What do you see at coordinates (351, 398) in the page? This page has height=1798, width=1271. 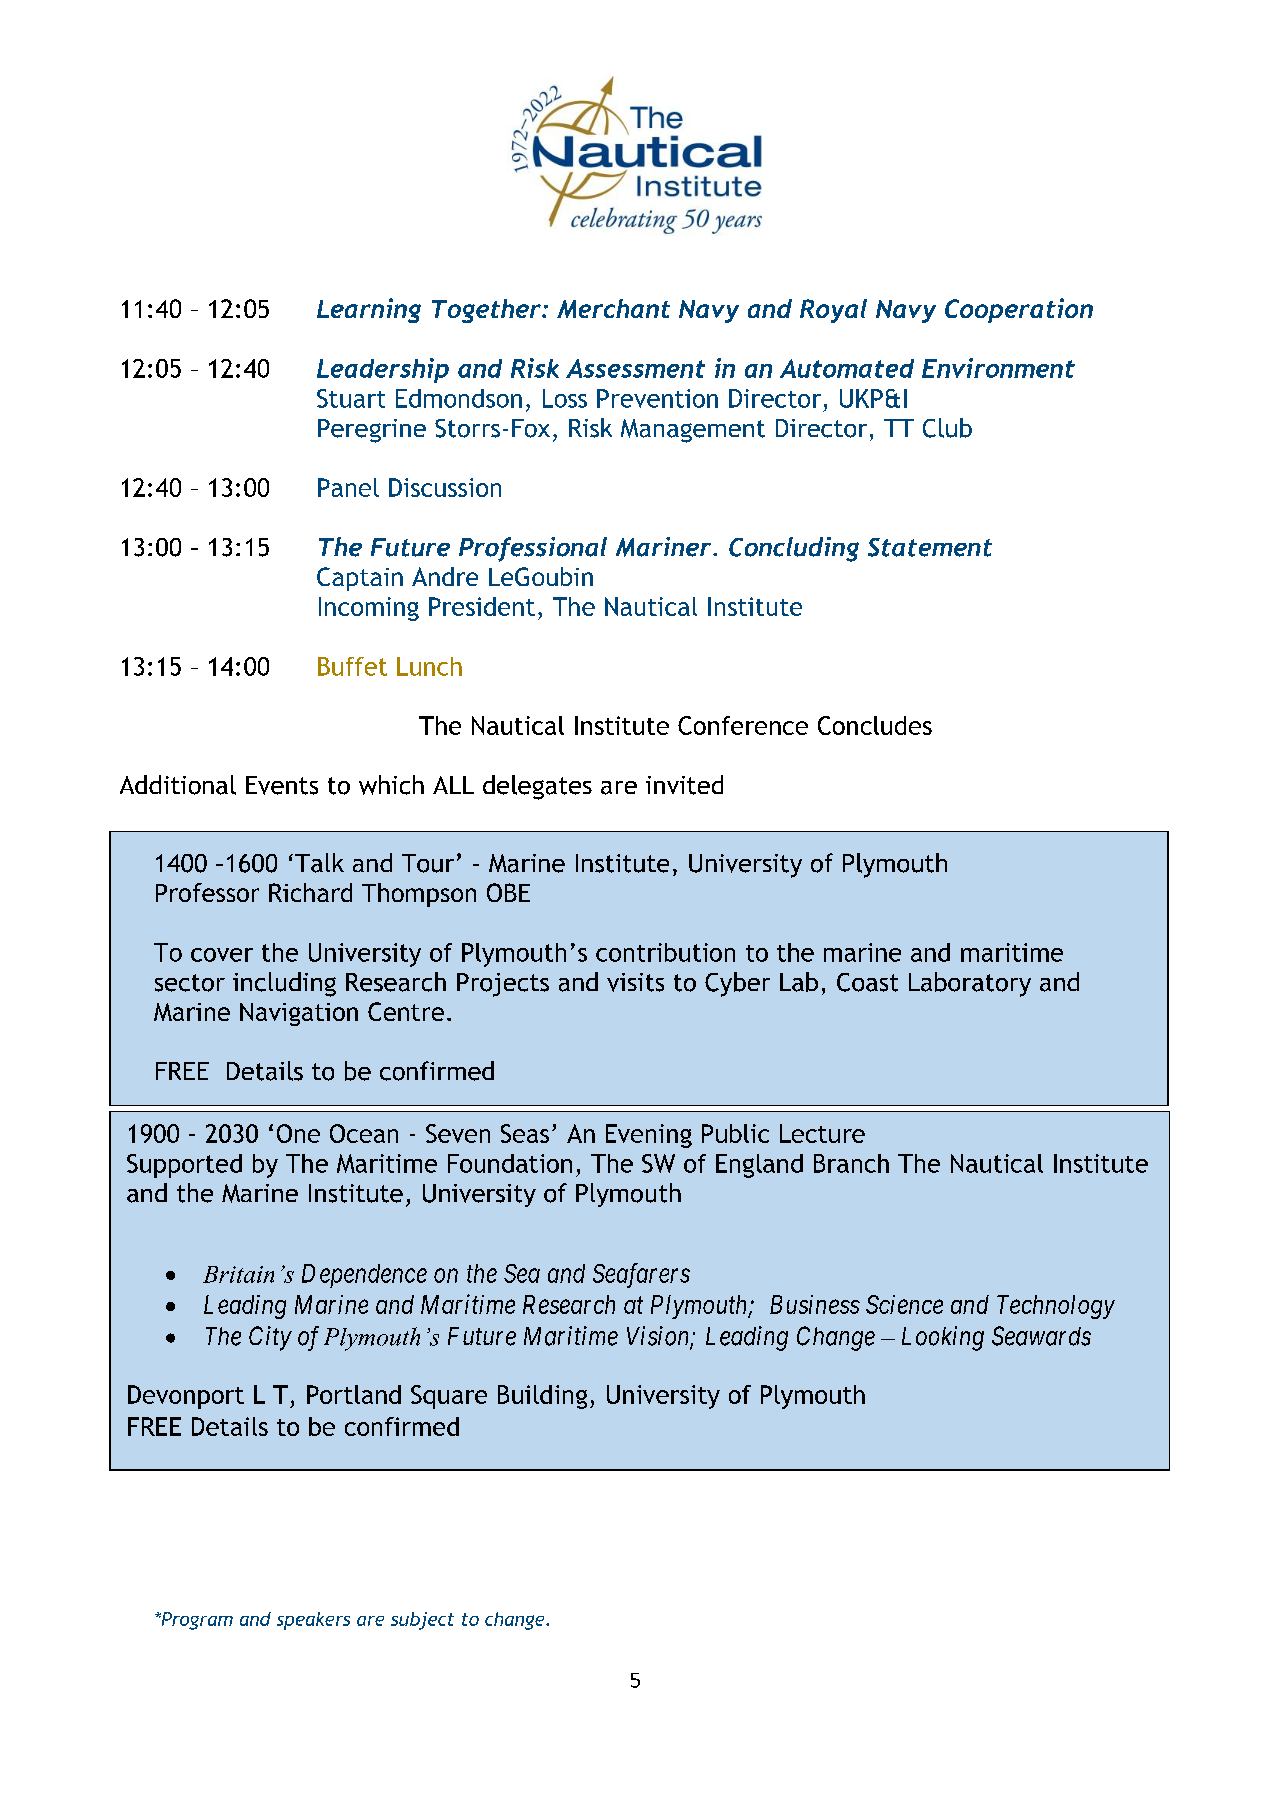 I see `Stuart` at bounding box center [351, 398].
